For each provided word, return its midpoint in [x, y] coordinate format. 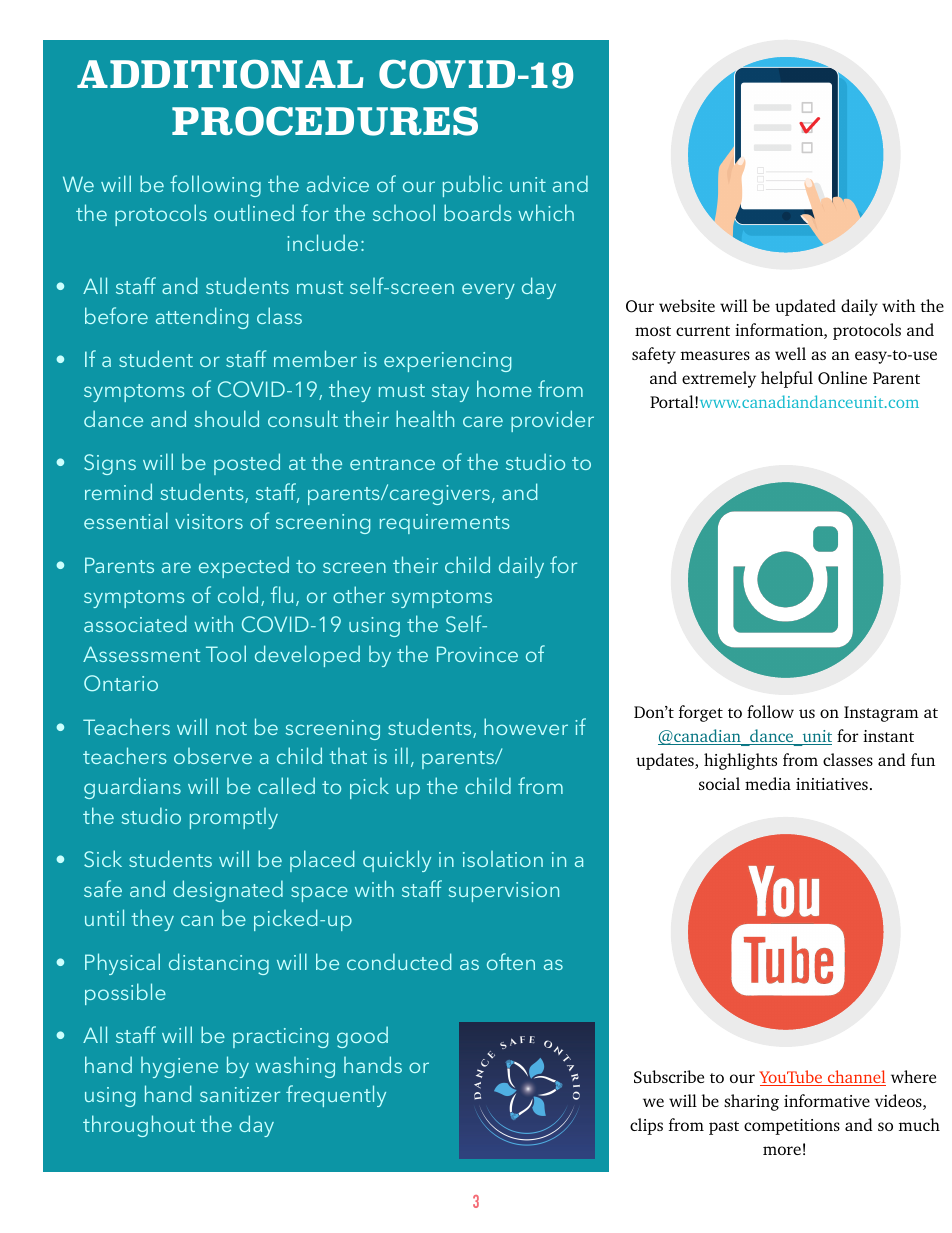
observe [213, 756]
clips [646, 1126]
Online [842, 378]
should [226, 418]
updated [805, 307]
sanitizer [240, 1094]
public [472, 186]
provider [552, 421]
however [526, 726]
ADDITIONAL [220, 74]
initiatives [832, 784]
